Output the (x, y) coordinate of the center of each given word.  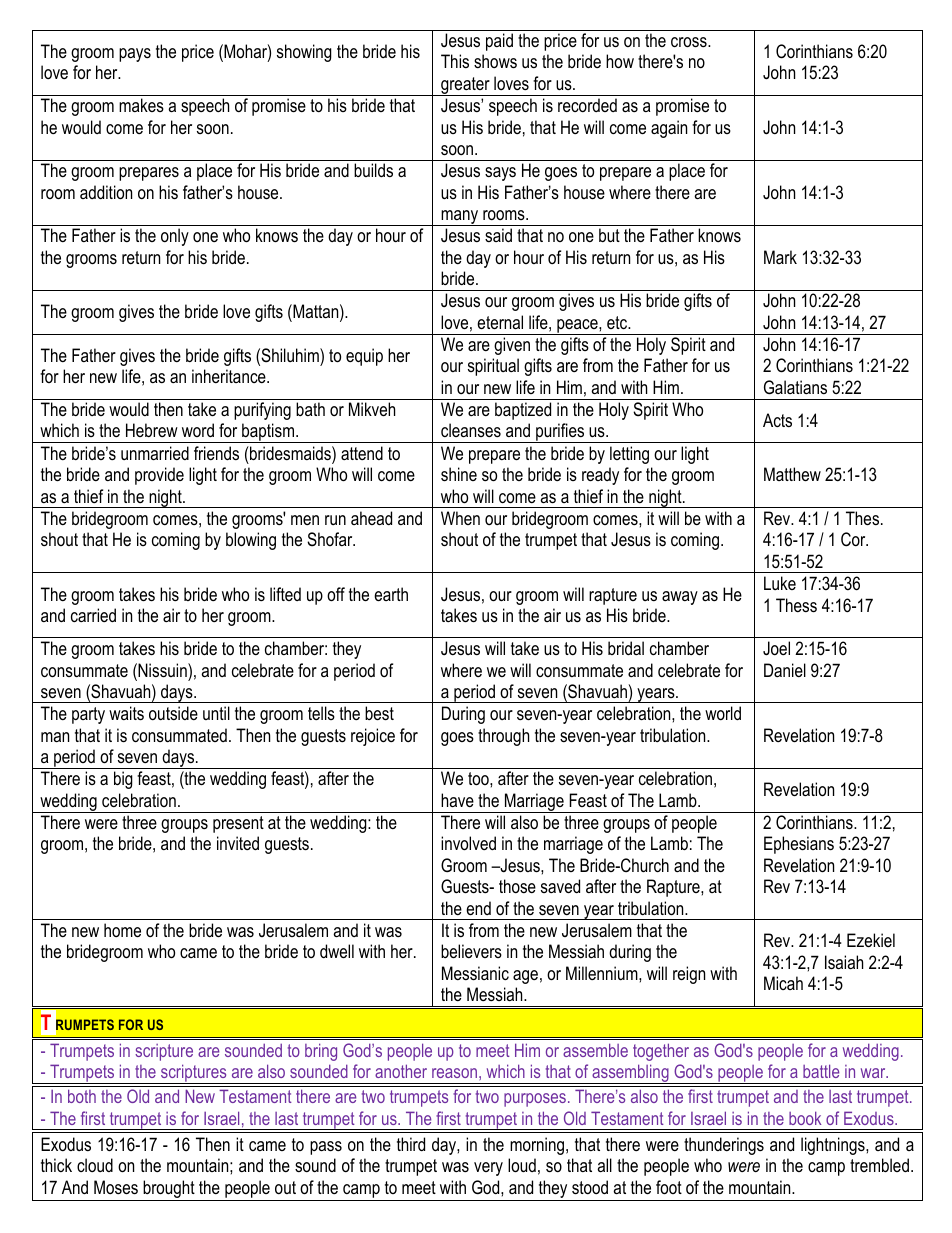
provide (159, 476)
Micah (783, 983)
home (122, 930)
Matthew (792, 474)
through (503, 737)
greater (465, 86)
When (460, 518)
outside (173, 713)
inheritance (230, 376)
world (723, 713)
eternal (500, 322)
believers (471, 951)
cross (690, 42)
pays (135, 55)
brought (169, 1190)
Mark (780, 257)
